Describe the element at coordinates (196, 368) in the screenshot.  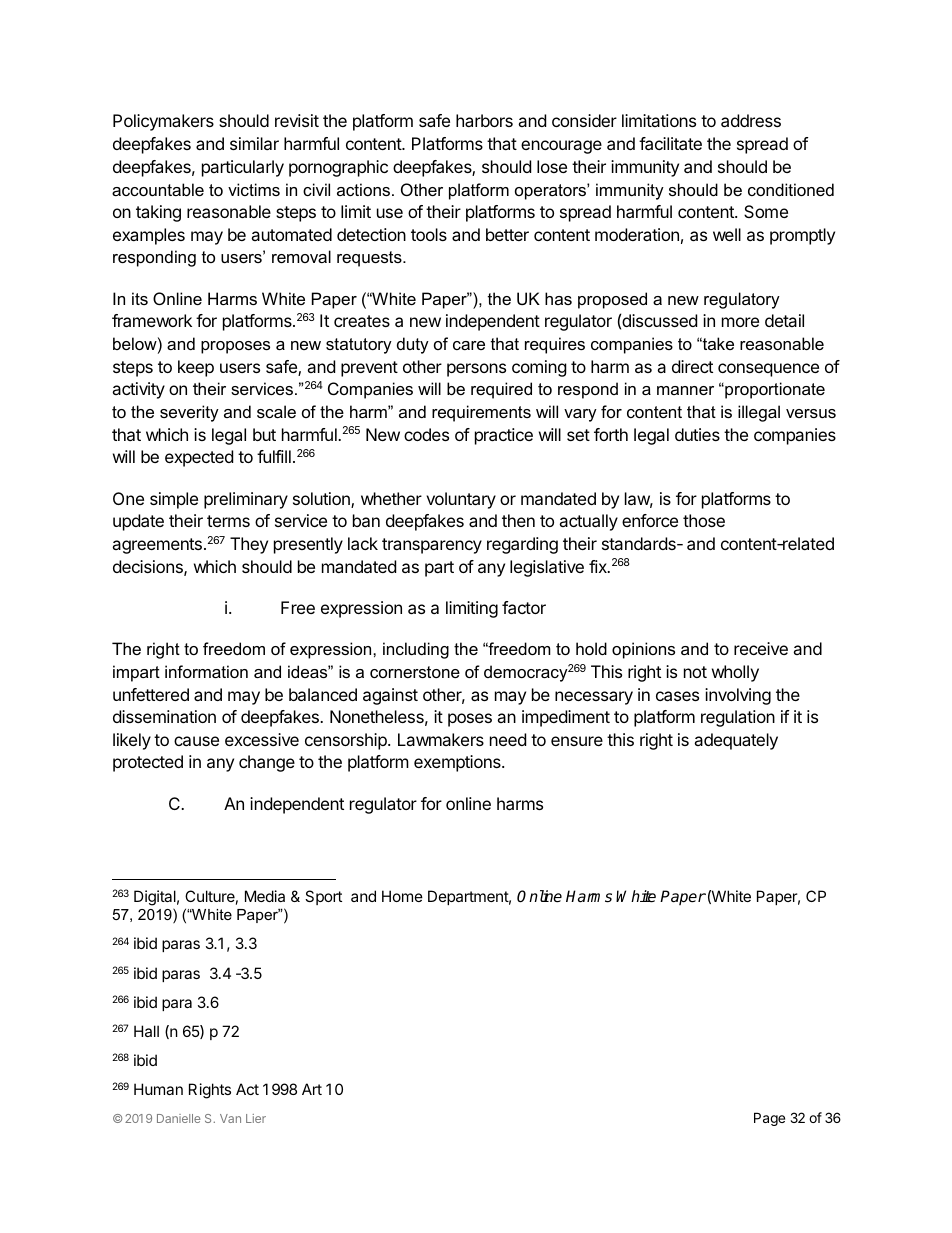
I see `keep` at that location.
